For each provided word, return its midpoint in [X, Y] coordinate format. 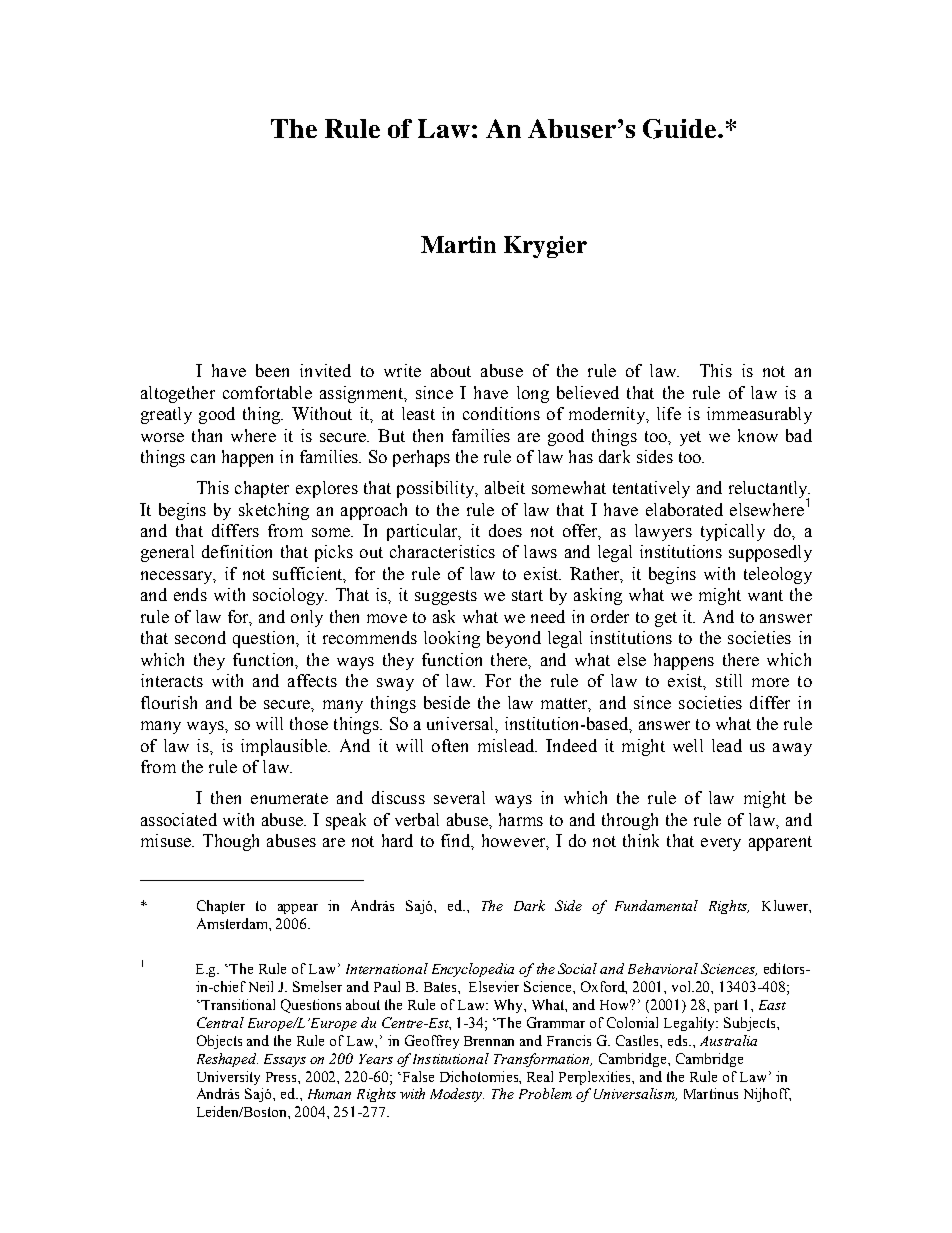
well [688, 745]
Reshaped [227, 1060]
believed [588, 392]
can [203, 458]
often [450, 745]
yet [690, 438]
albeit [505, 487]
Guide [681, 129]
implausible [285, 747]
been [272, 370]
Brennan [489, 1041]
